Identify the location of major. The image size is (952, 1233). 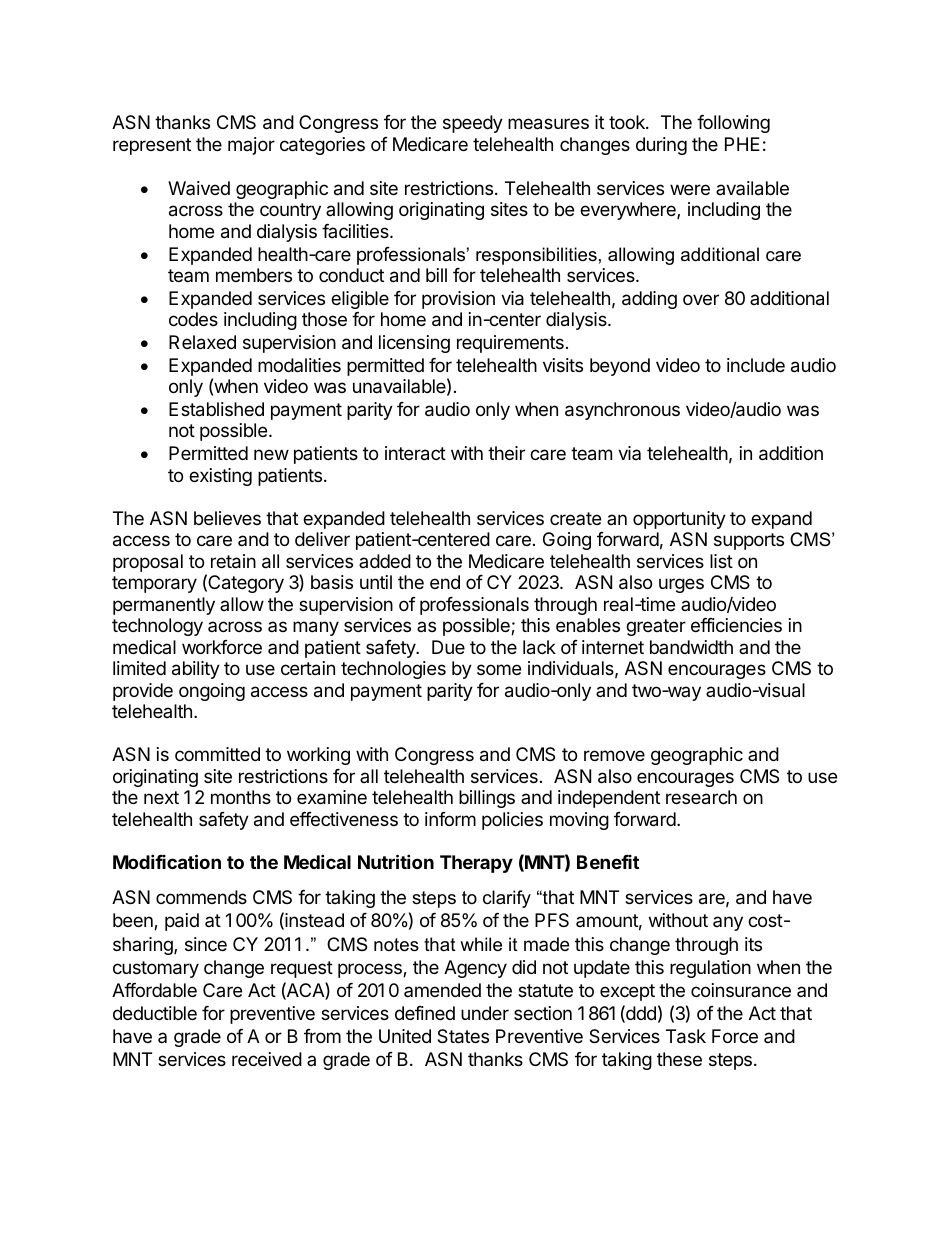
(251, 146).
